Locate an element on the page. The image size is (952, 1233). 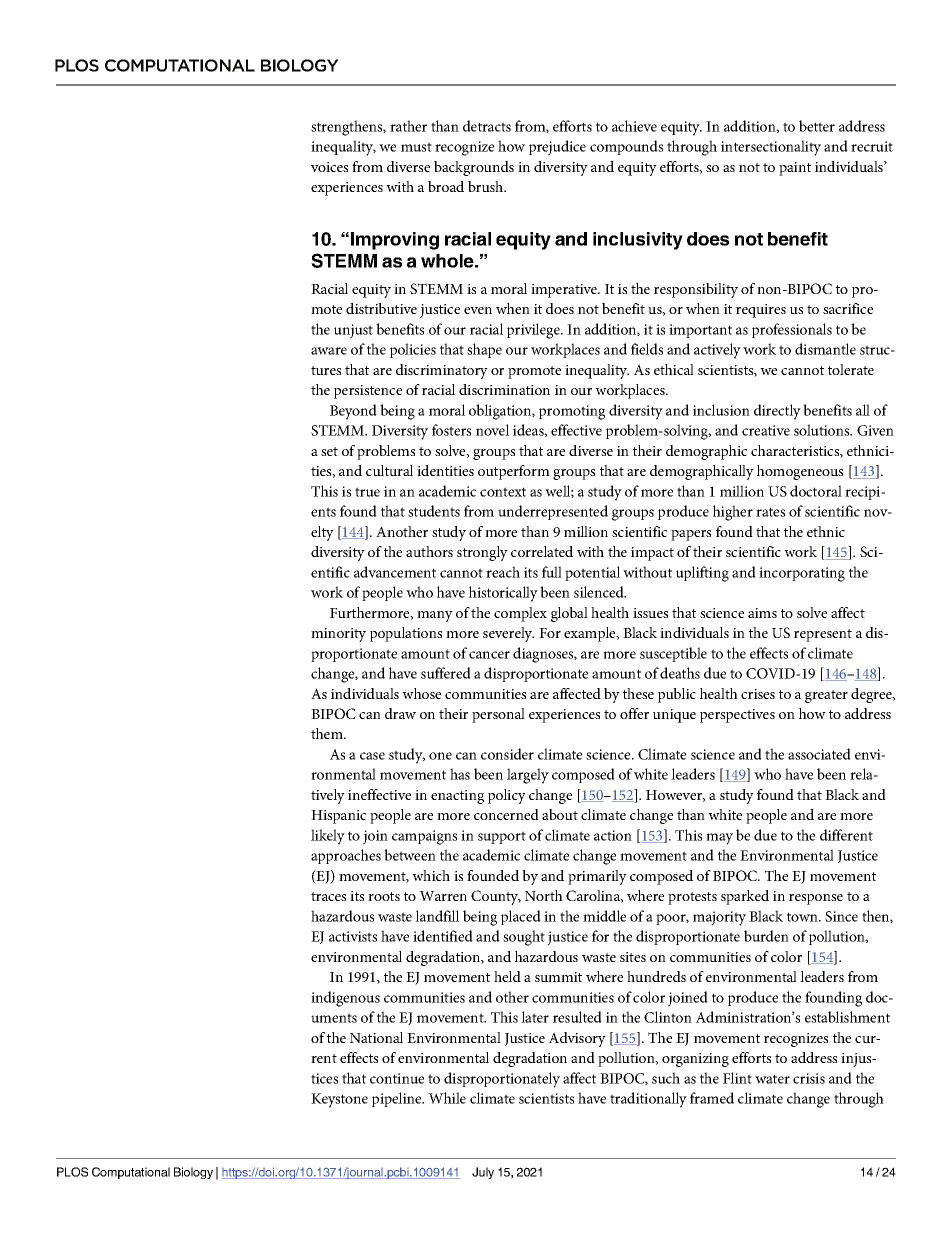
global is located at coordinates (569, 614).
